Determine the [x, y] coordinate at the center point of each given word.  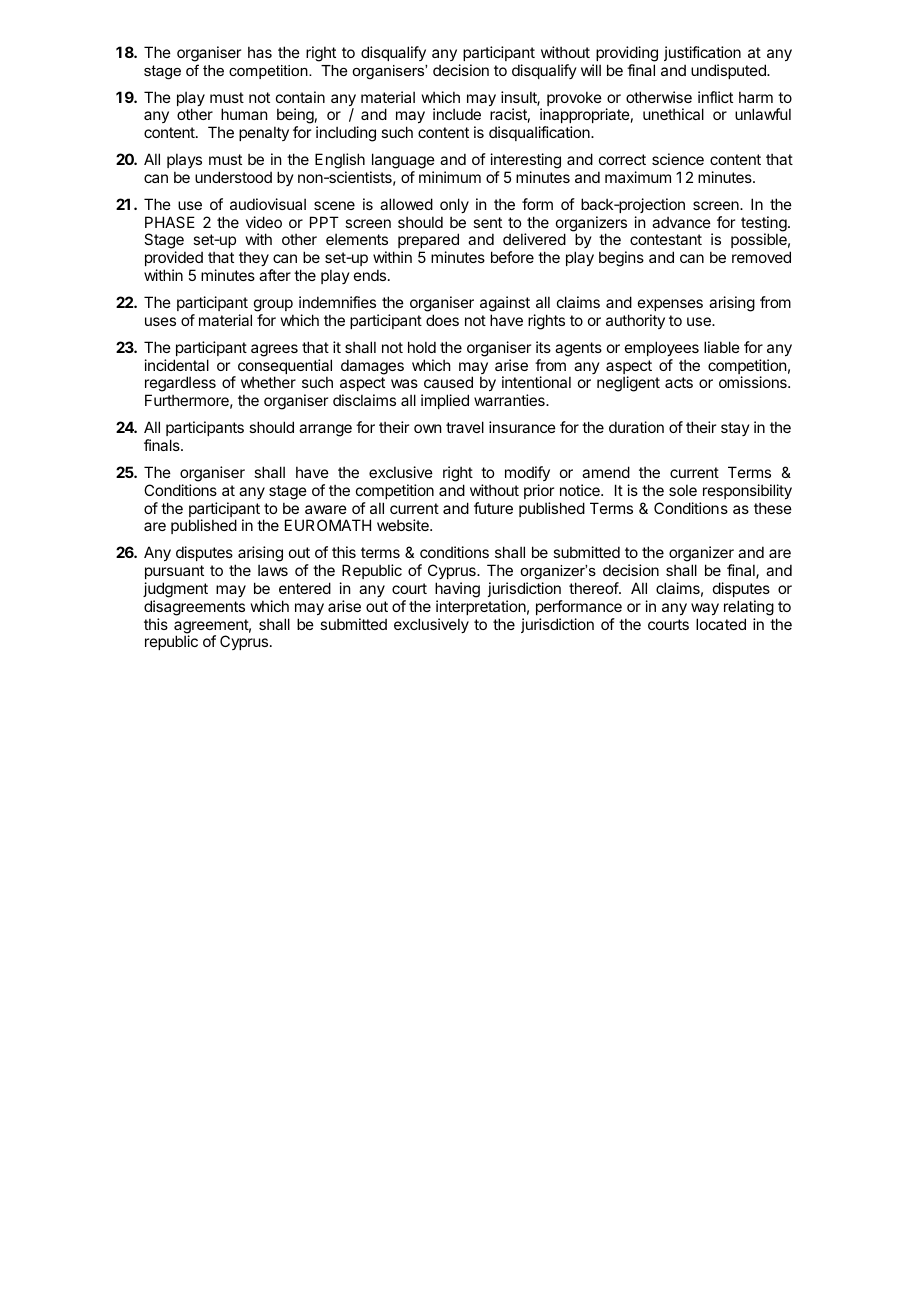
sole [683, 490]
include [457, 114]
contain [300, 97]
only [454, 205]
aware [326, 509]
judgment [175, 590]
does [442, 320]
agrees [274, 350]
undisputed [729, 71]
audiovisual [268, 204]
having [457, 590]
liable [722, 347]
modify [527, 473]
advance [681, 222]
